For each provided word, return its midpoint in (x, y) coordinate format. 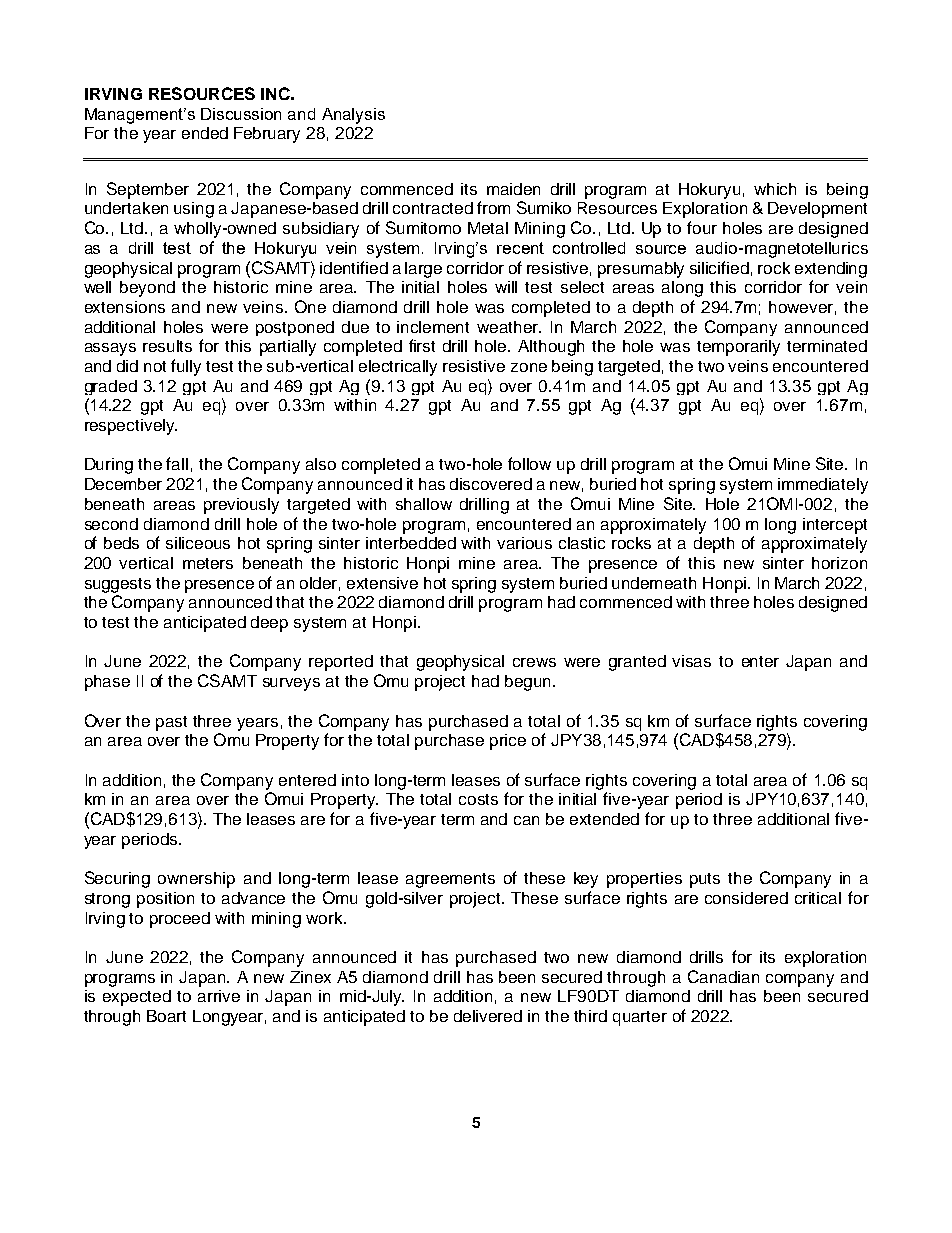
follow (529, 463)
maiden (513, 189)
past (171, 723)
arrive (219, 996)
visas (691, 661)
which (775, 189)
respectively (131, 427)
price (508, 742)
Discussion (241, 114)
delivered (488, 1016)
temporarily (738, 348)
